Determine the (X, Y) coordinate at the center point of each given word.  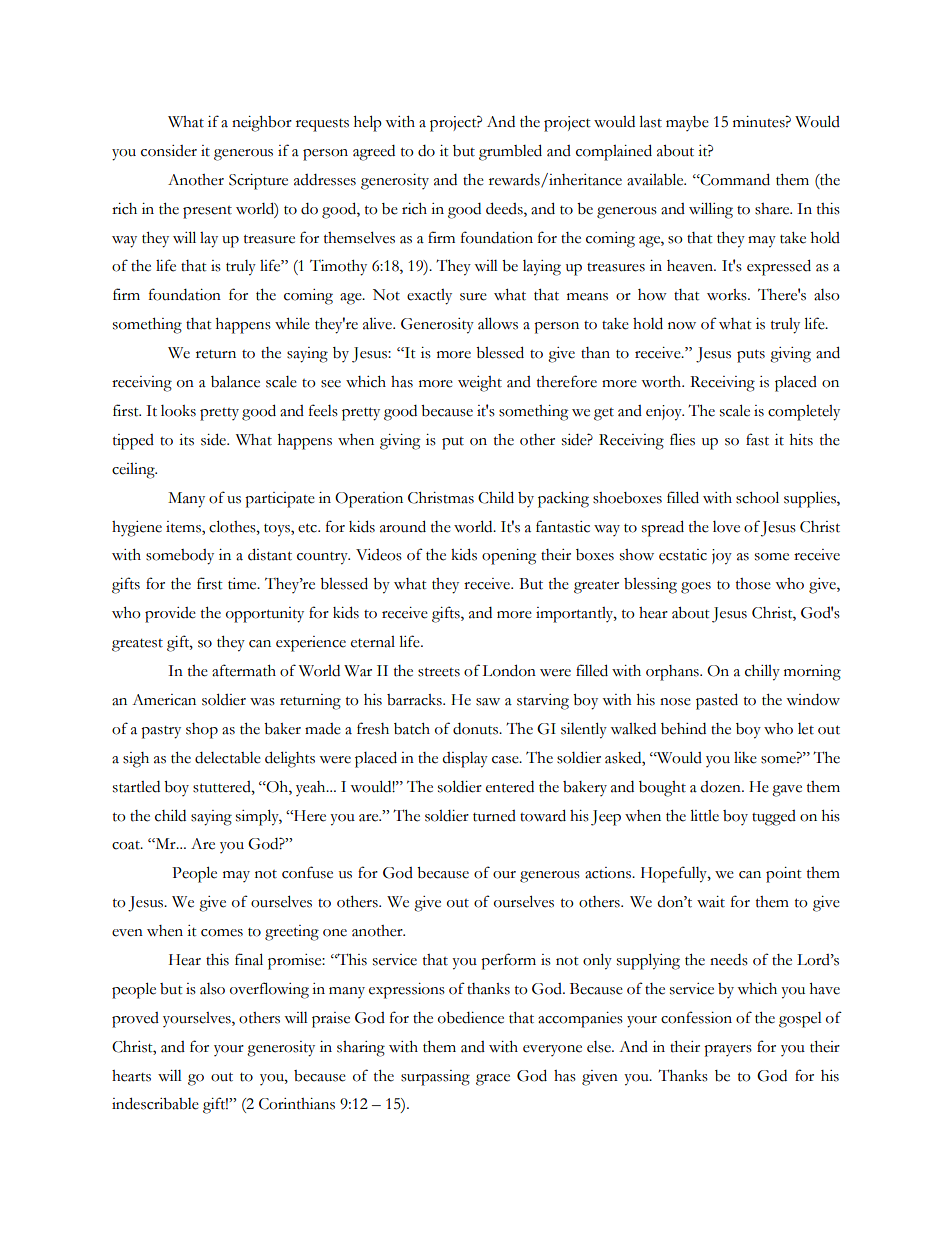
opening (509, 557)
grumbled (510, 152)
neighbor (262, 124)
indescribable (155, 1103)
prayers (728, 1051)
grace (493, 1080)
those (753, 584)
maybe (687, 123)
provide (170, 615)
